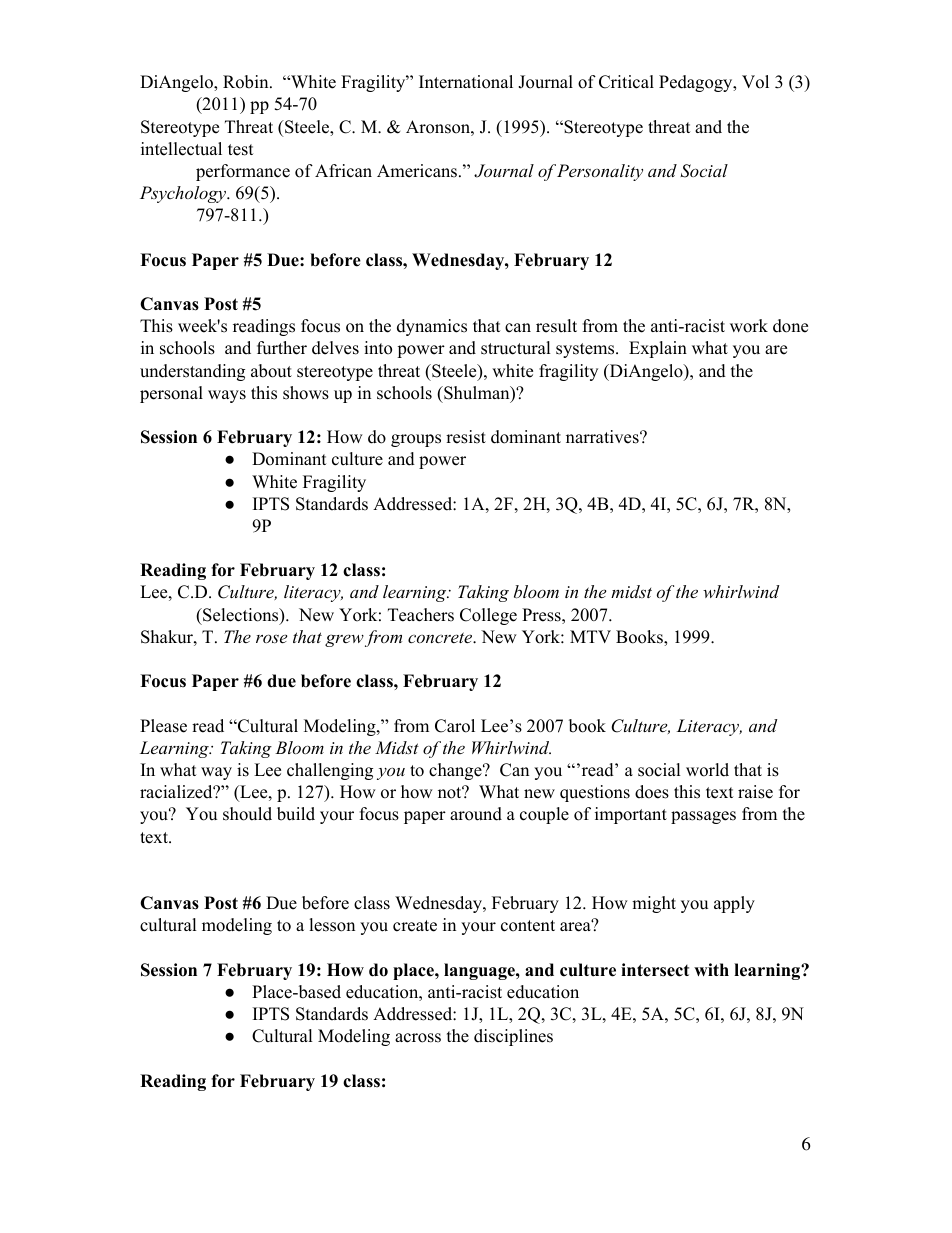 The image size is (952, 1233). I want to click on structural, so click(516, 348).
